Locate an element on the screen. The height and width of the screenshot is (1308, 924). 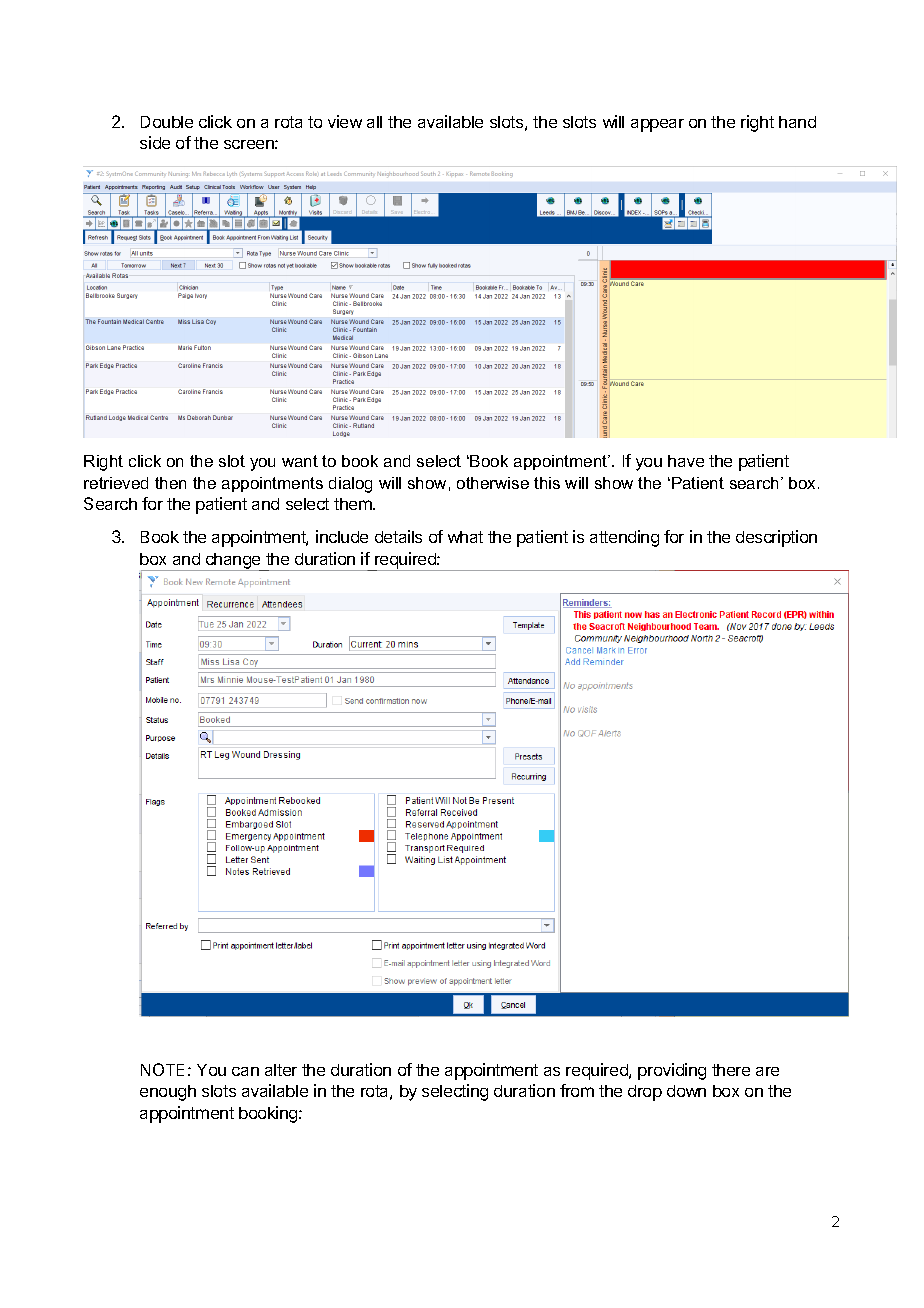
side is located at coordinates (155, 142).
